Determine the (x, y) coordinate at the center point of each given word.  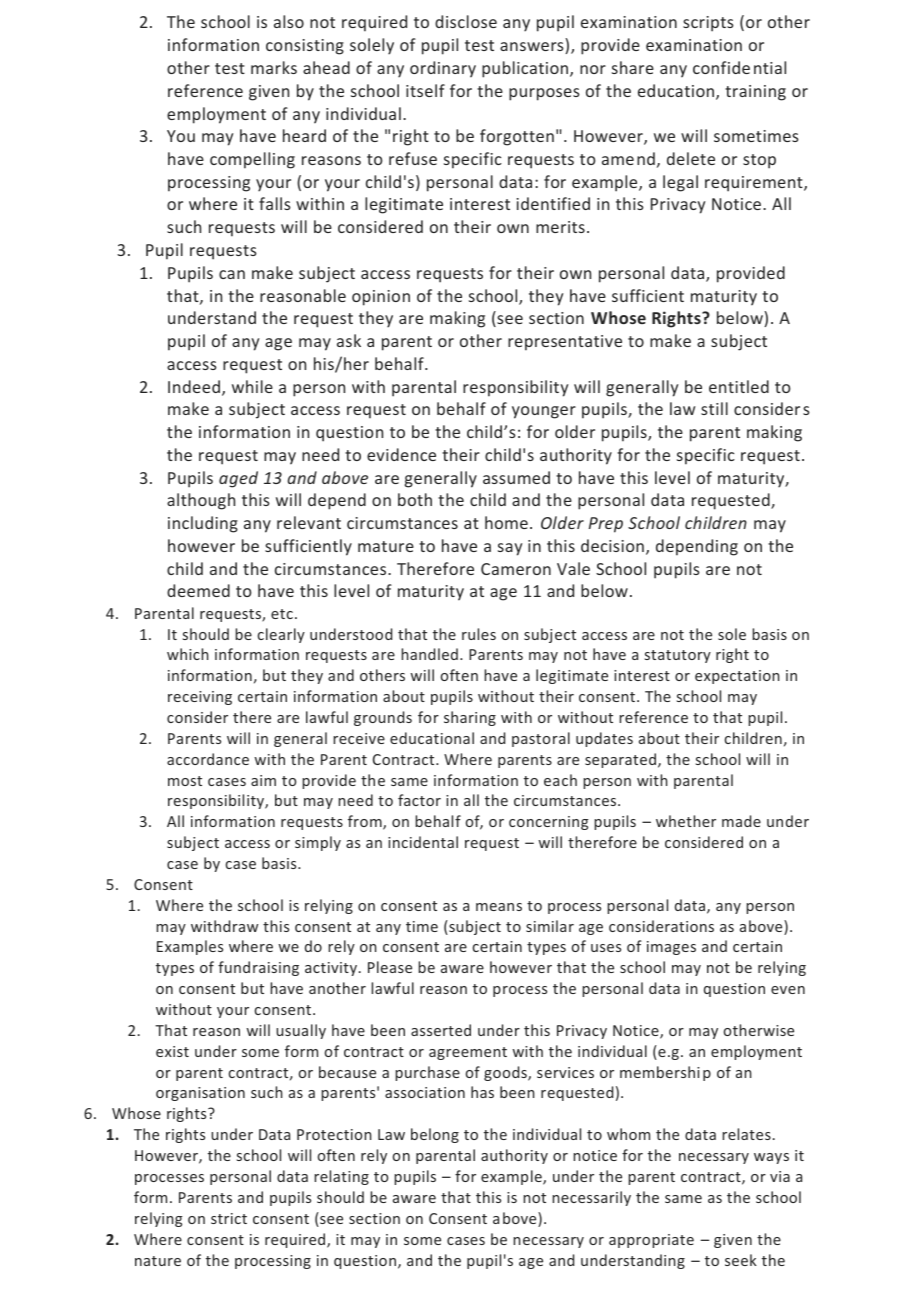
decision (612, 545)
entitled (739, 386)
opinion (381, 298)
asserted (441, 1030)
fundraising (258, 968)
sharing (470, 718)
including (203, 524)
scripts (708, 24)
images (671, 948)
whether (686, 821)
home (506, 522)
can (232, 274)
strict (229, 1218)
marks (274, 67)
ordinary (443, 69)
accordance (208, 759)
